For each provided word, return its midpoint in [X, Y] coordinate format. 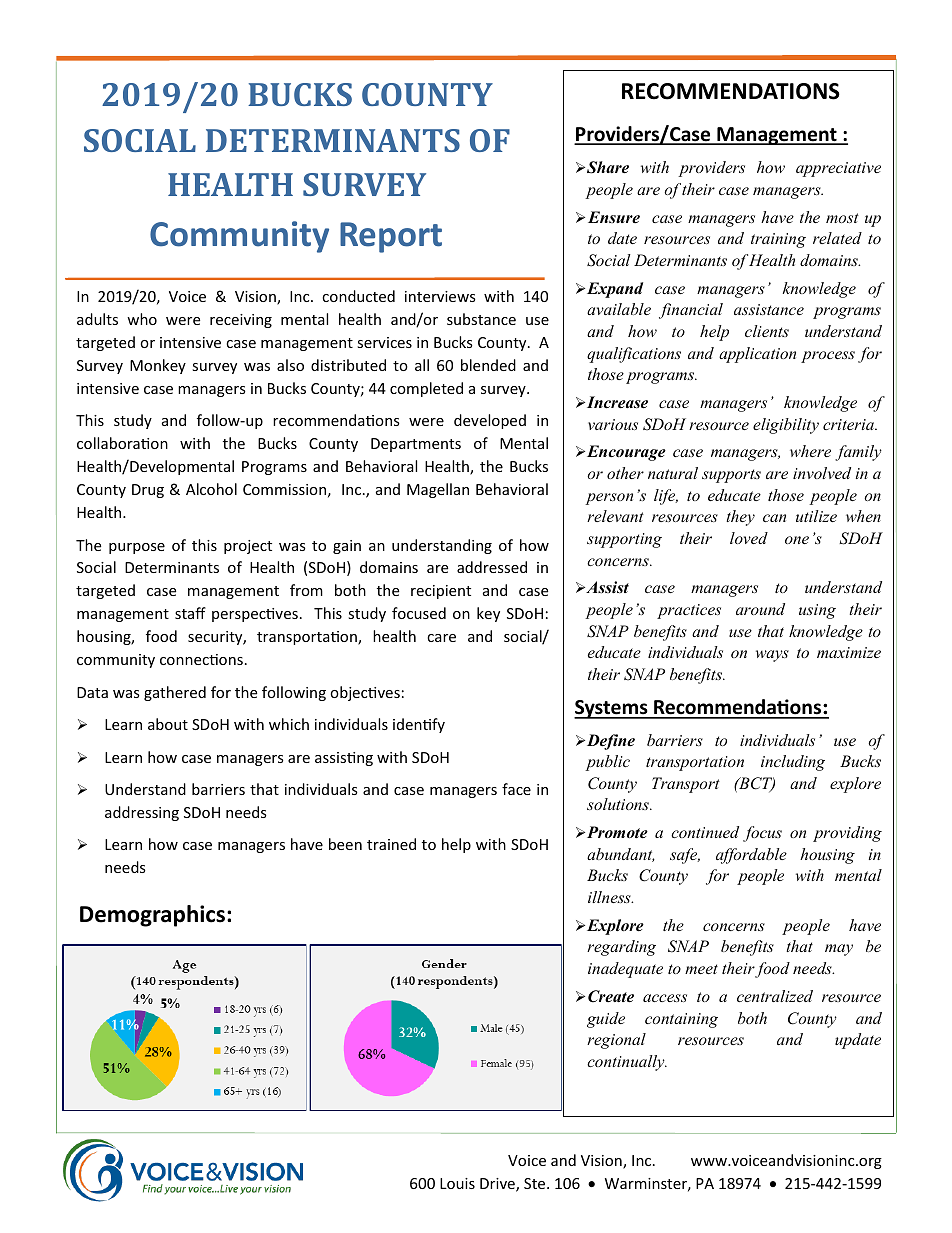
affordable [751, 856]
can [774, 518]
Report [391, 237]
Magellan [438, 490]
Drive [498, 1185]
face [516, 789]
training [778, 240]
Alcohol [211, 489]
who [142, 319]
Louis [457, 1183]
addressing [142, 813]
